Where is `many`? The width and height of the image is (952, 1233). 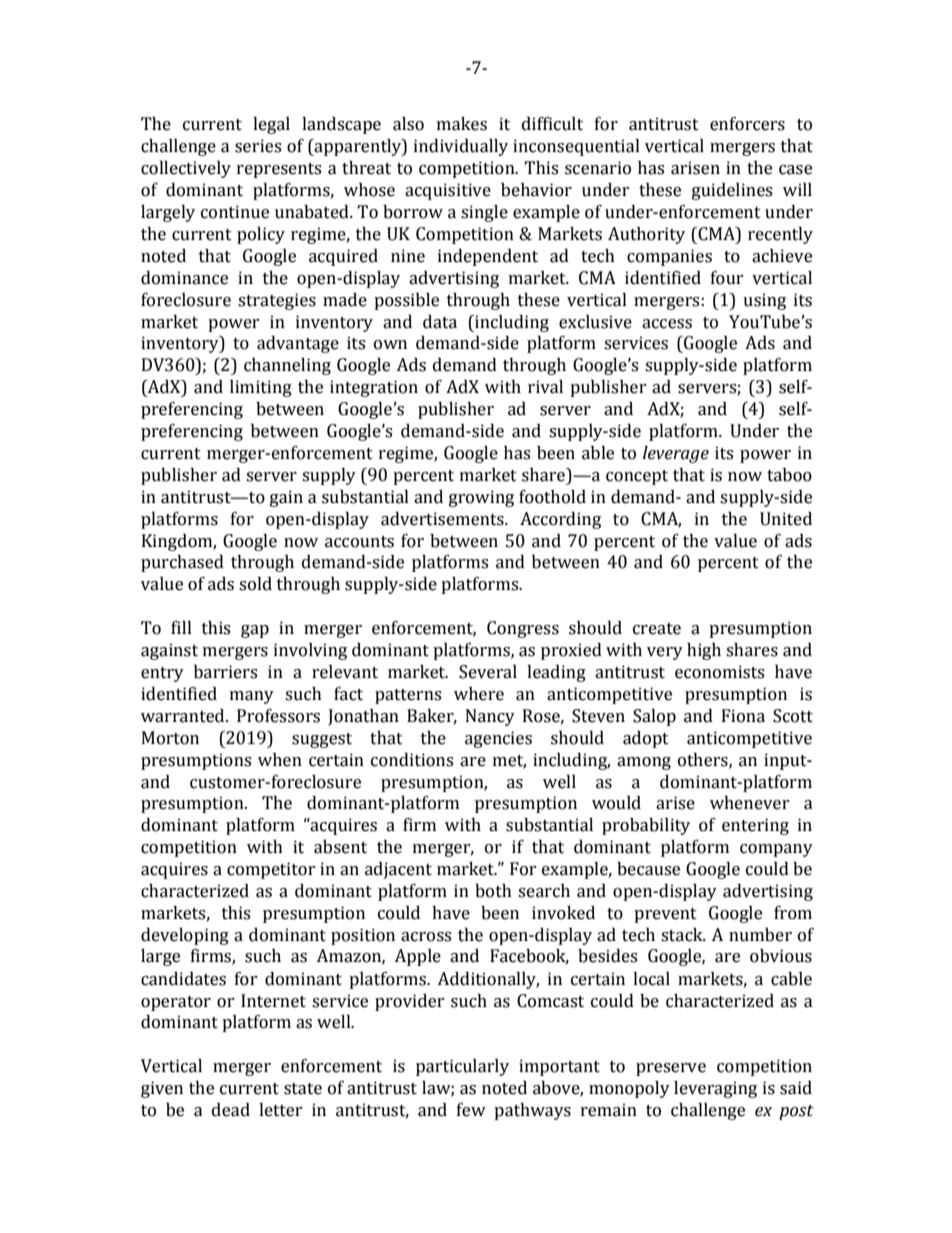
many is located at coordinates (252, 697).
